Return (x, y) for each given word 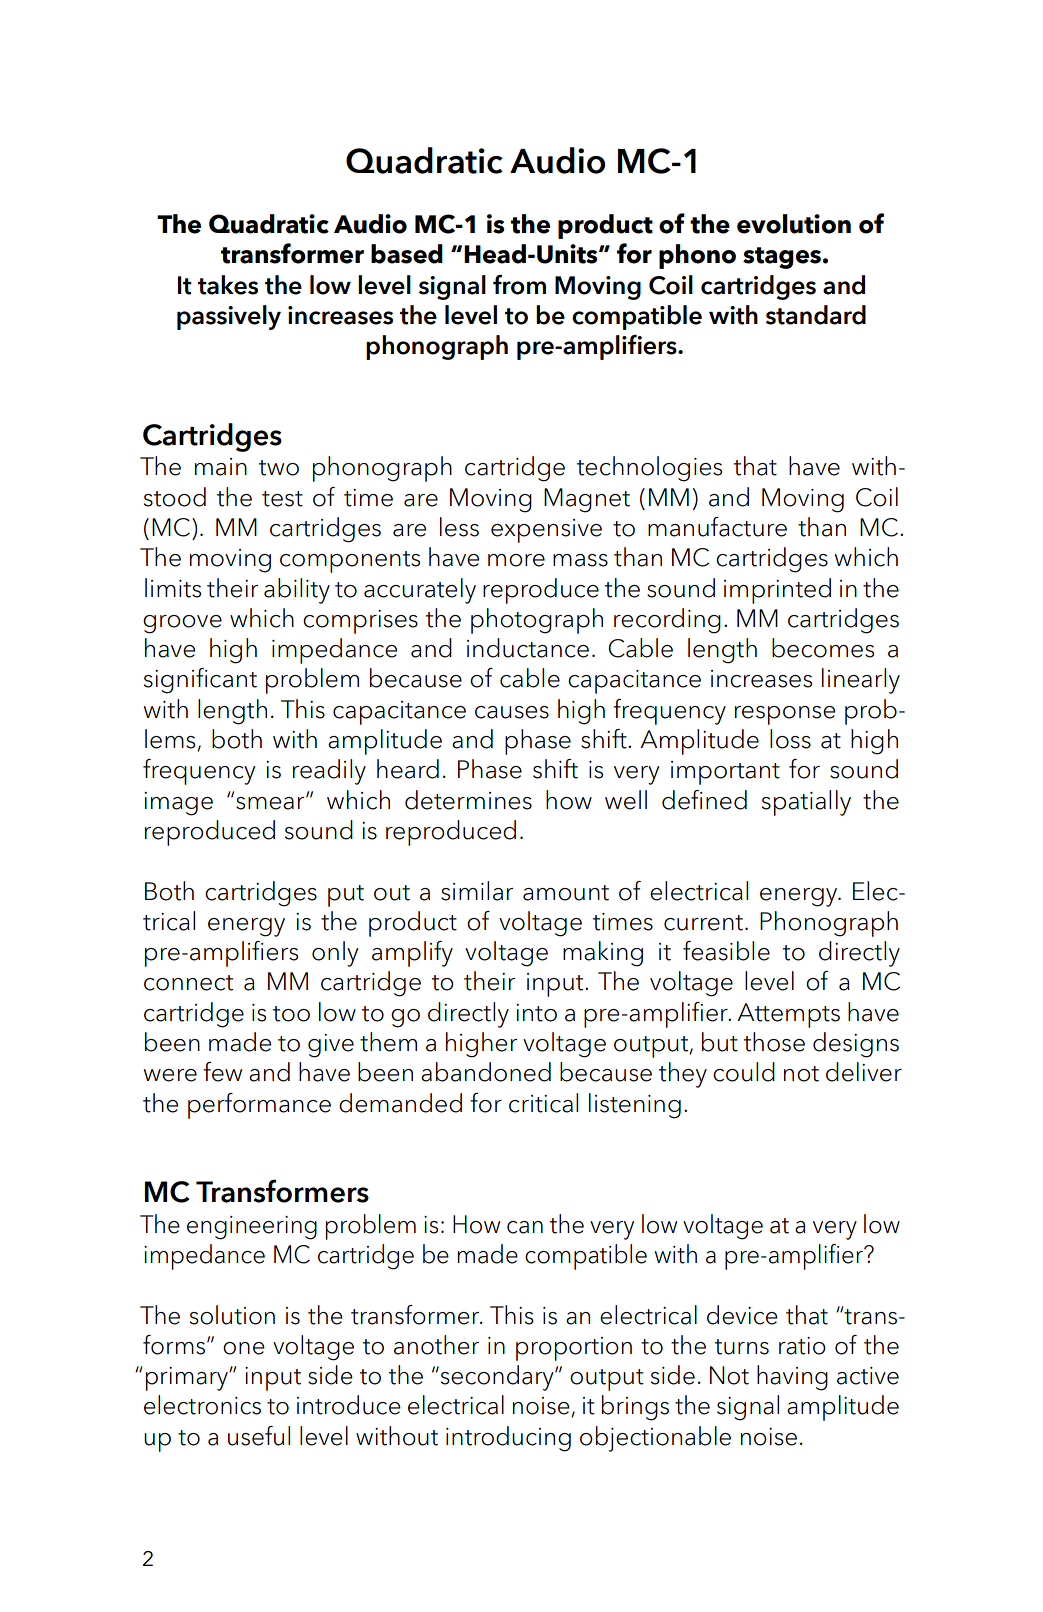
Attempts (788, 1015)
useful (259, 1436)
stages (783, 258)
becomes (823, 648)
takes (228, 285)
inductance (528, 648)
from (519, 285)
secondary (497, 1378)
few (222, 1072)
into (536, 1013)
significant (200, 681)
